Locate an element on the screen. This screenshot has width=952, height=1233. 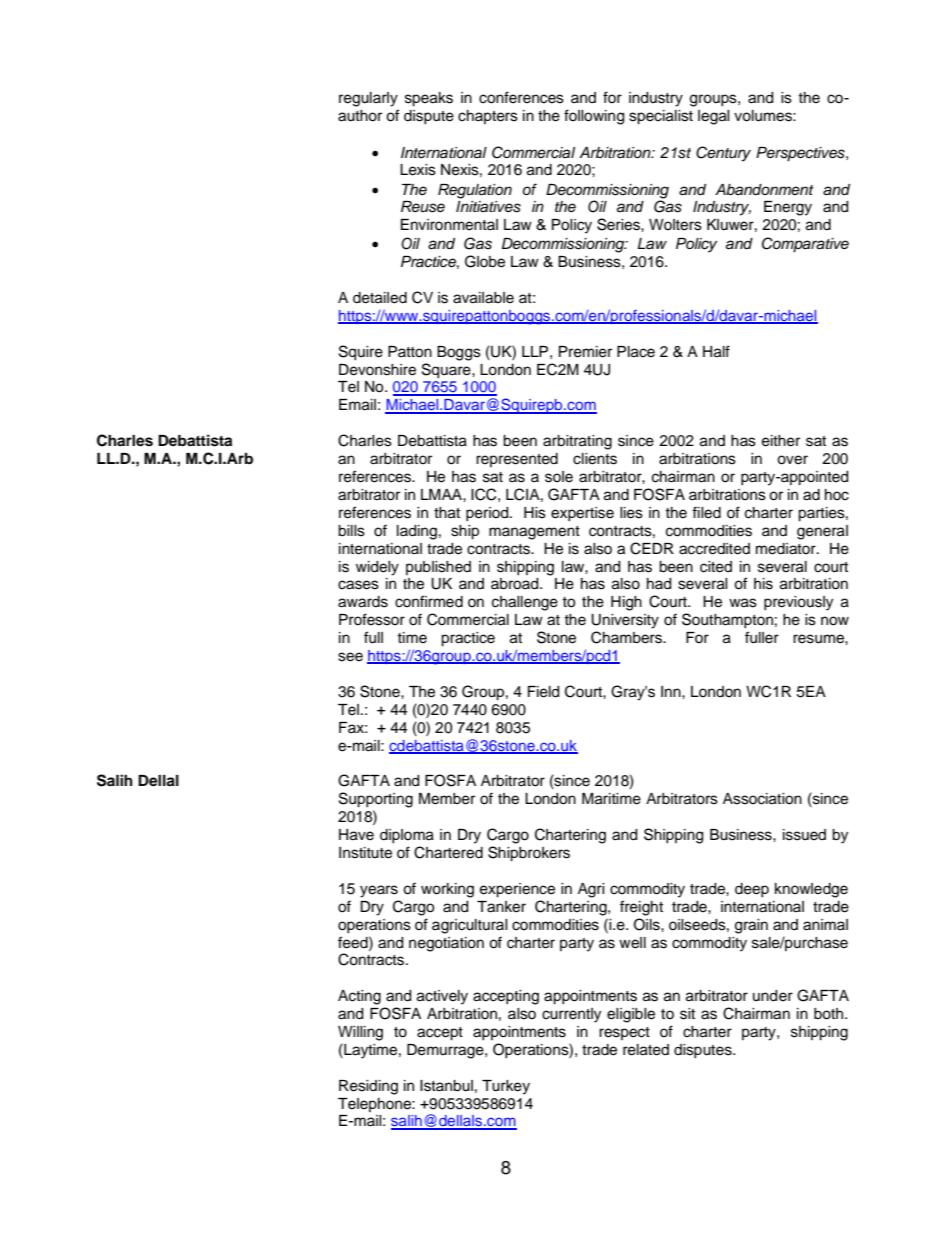
confirmed is located at coordinates (429, 601).
